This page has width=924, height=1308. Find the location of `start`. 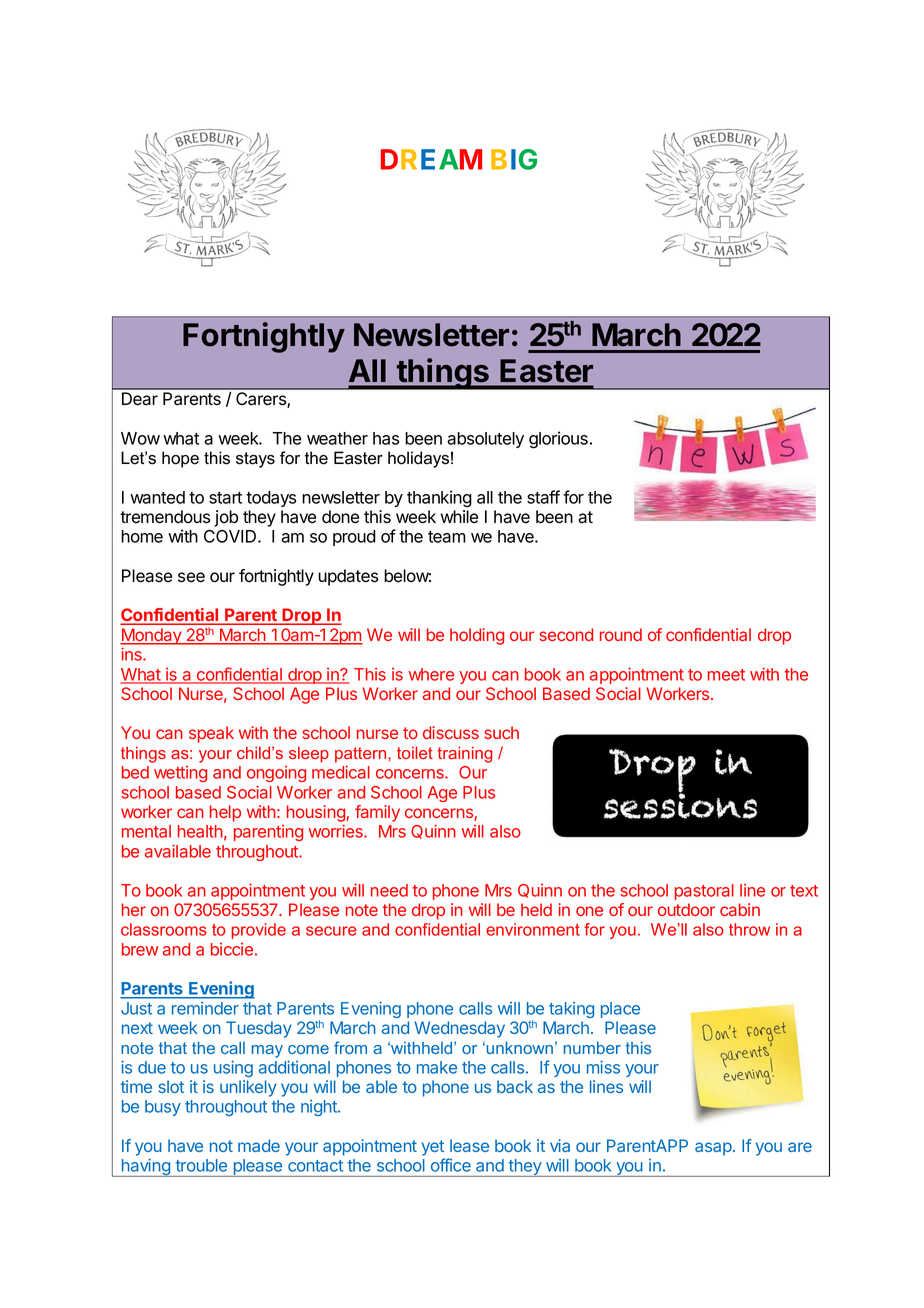

start is located at coordinates (225, 498).
